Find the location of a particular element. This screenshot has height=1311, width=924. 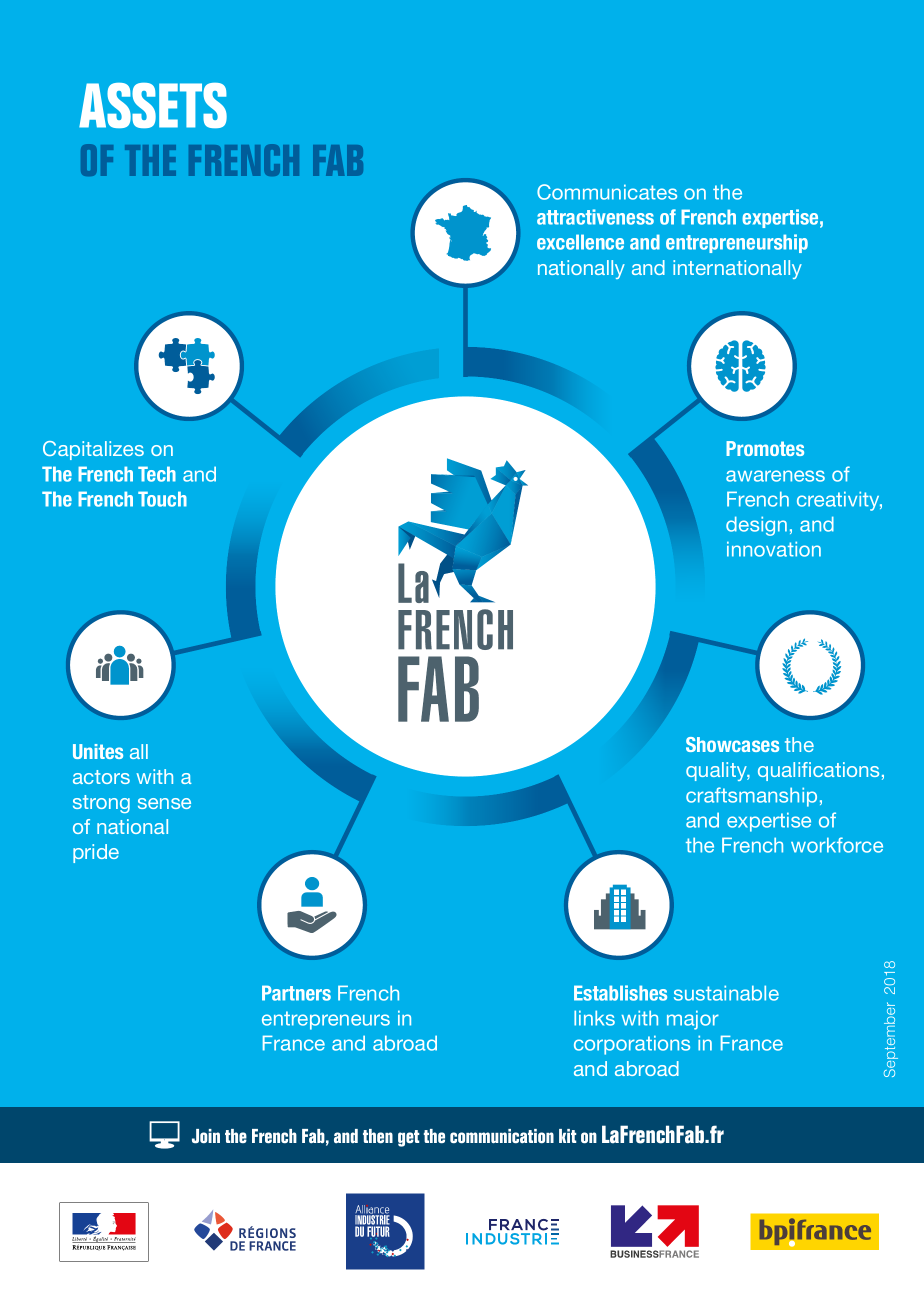

attractiveness is located at coordinates (595, 217).
